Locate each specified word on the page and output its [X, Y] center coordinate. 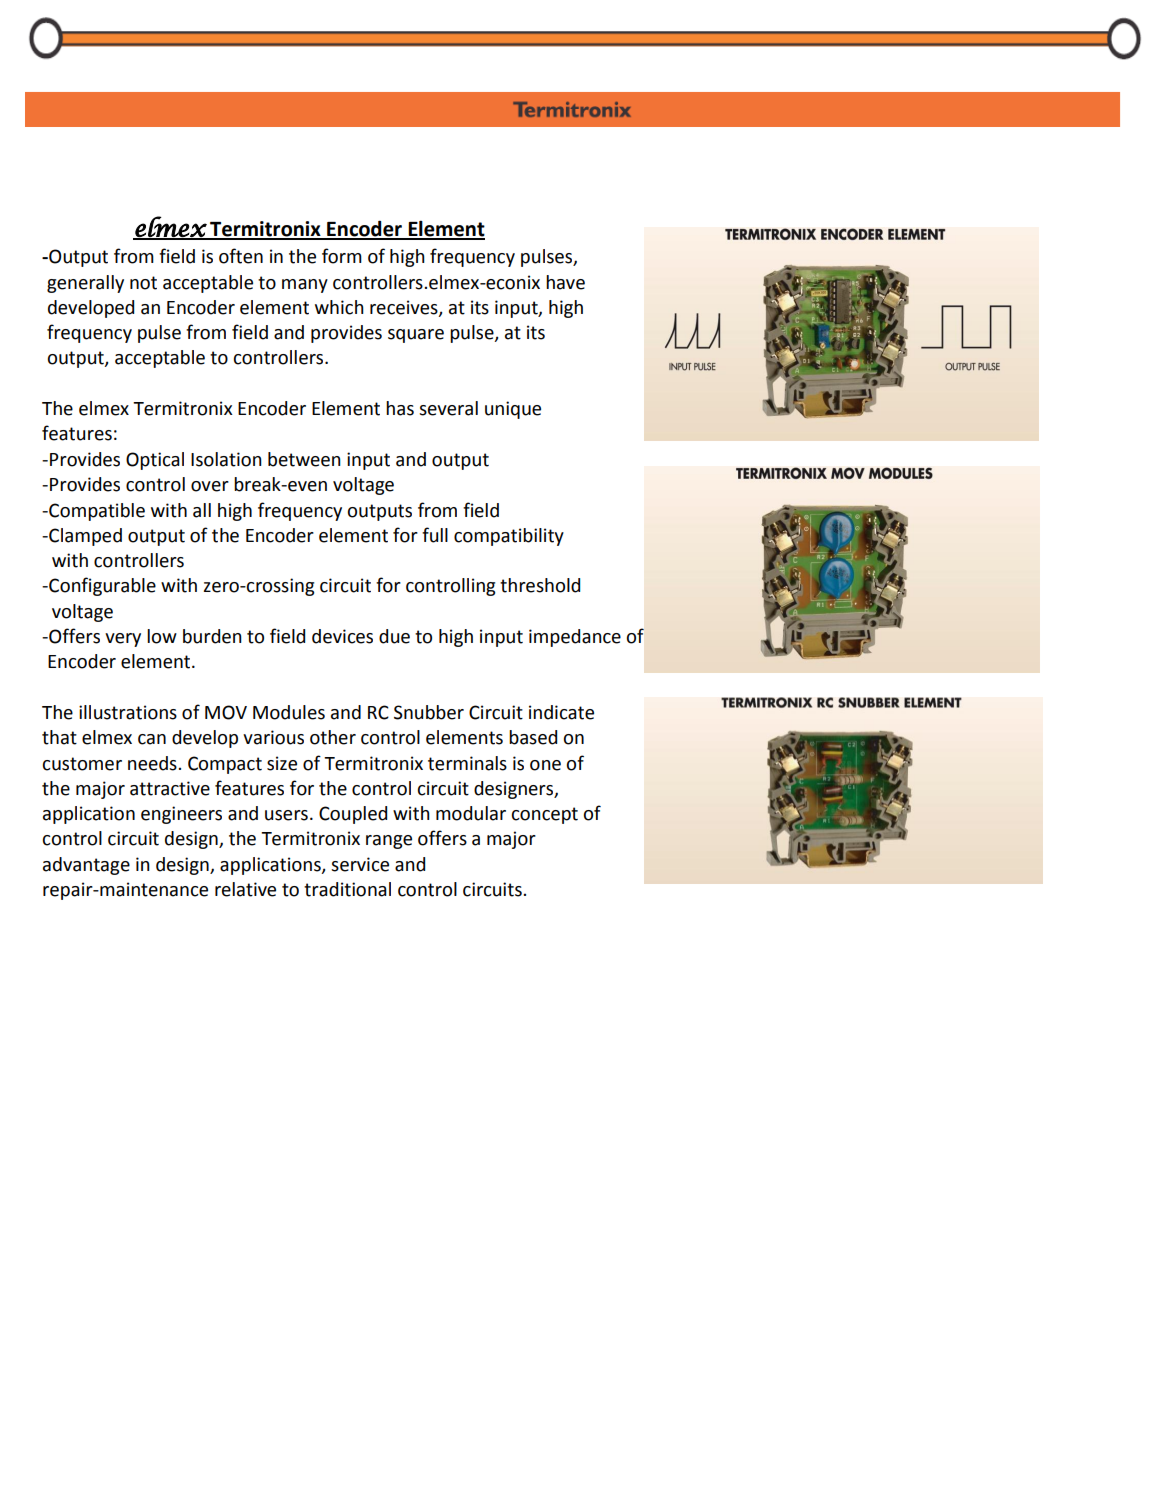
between [304, 459]
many [305, 286]
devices [342, 636]
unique [513, 410]
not [143, 283]
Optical [155, 461]
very [123, 640]
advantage [86, 866]
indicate [561, 712]
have [565, 282]
